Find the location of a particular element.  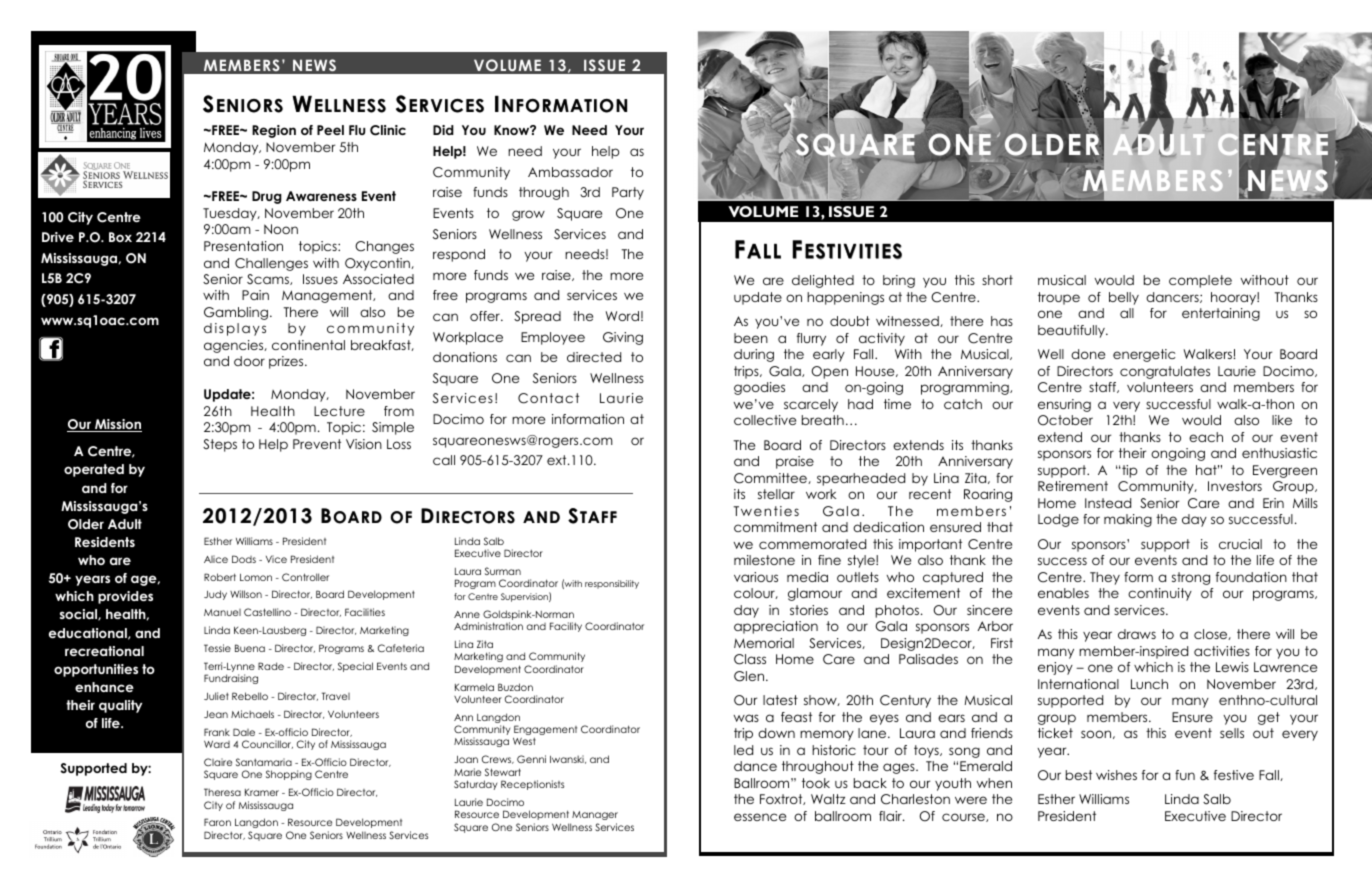

Region is located at coordinates (274, 131).
